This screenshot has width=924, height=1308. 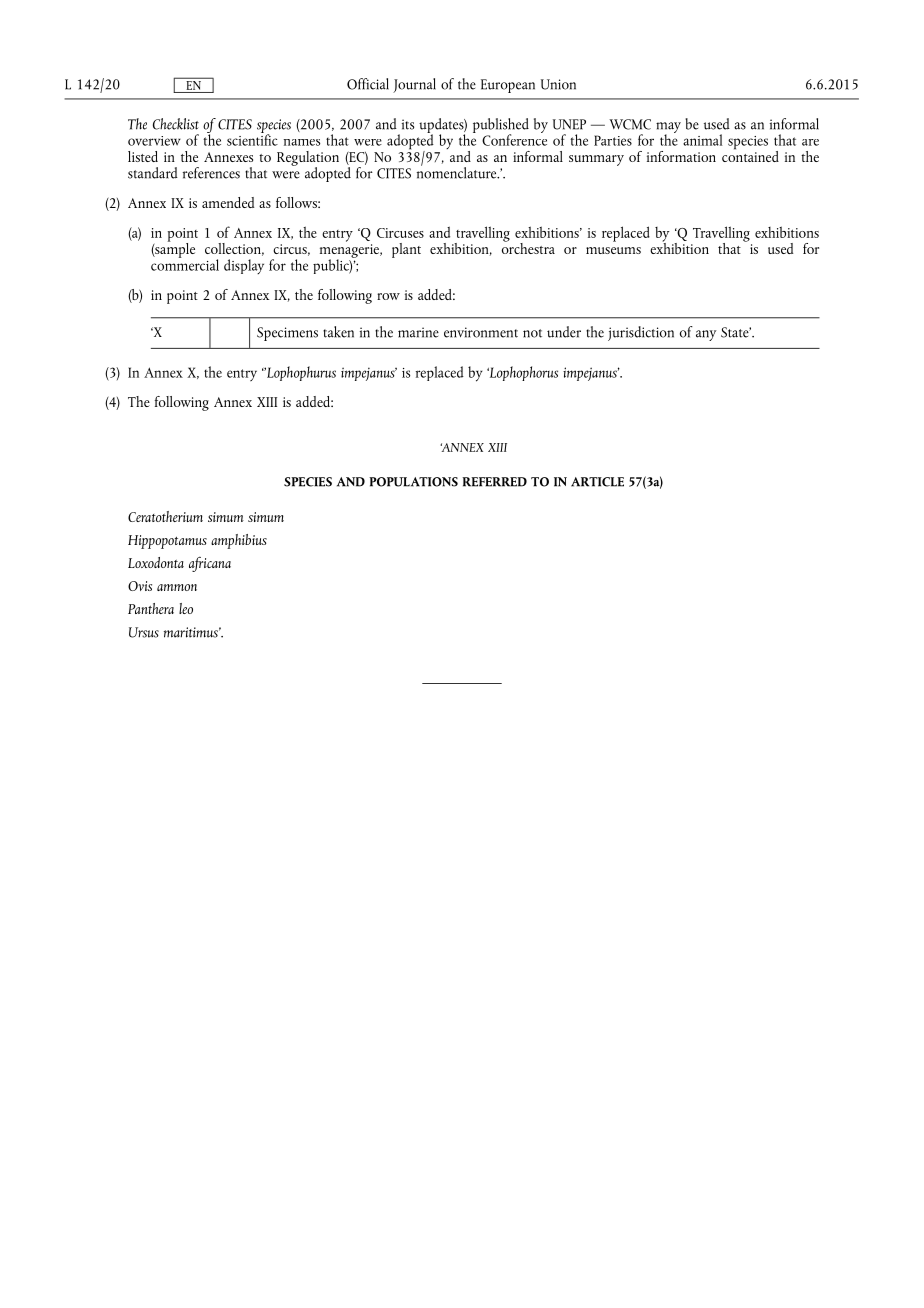 What do you see at coordinates (287, 334) in the screenshot?
I see `Specimens` at bounding box center [287, 334].
